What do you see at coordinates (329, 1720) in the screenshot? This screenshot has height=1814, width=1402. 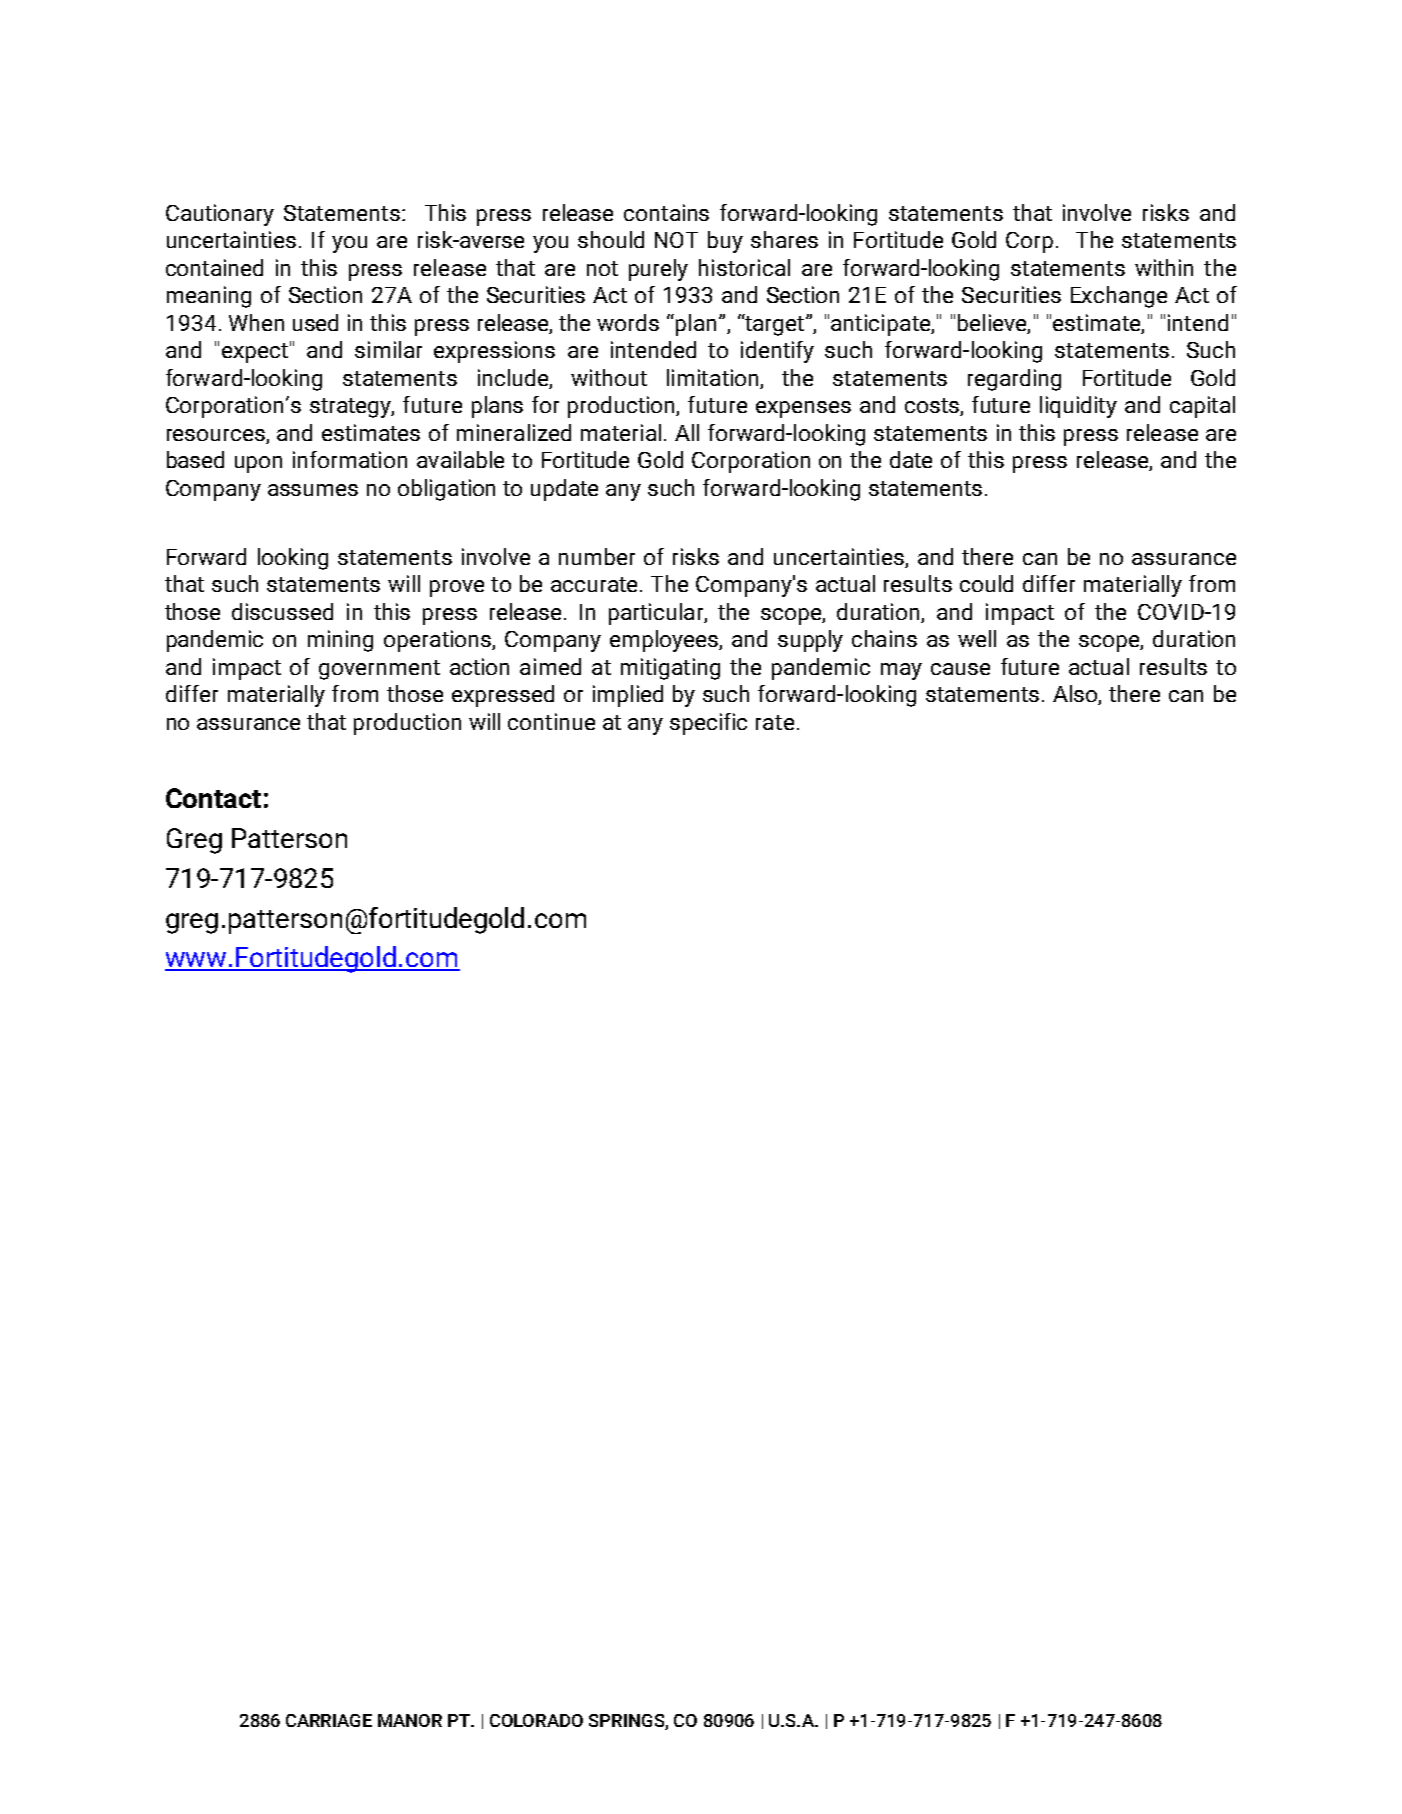 I see `CARRIAGE` at bounding box center [329, 1720].
